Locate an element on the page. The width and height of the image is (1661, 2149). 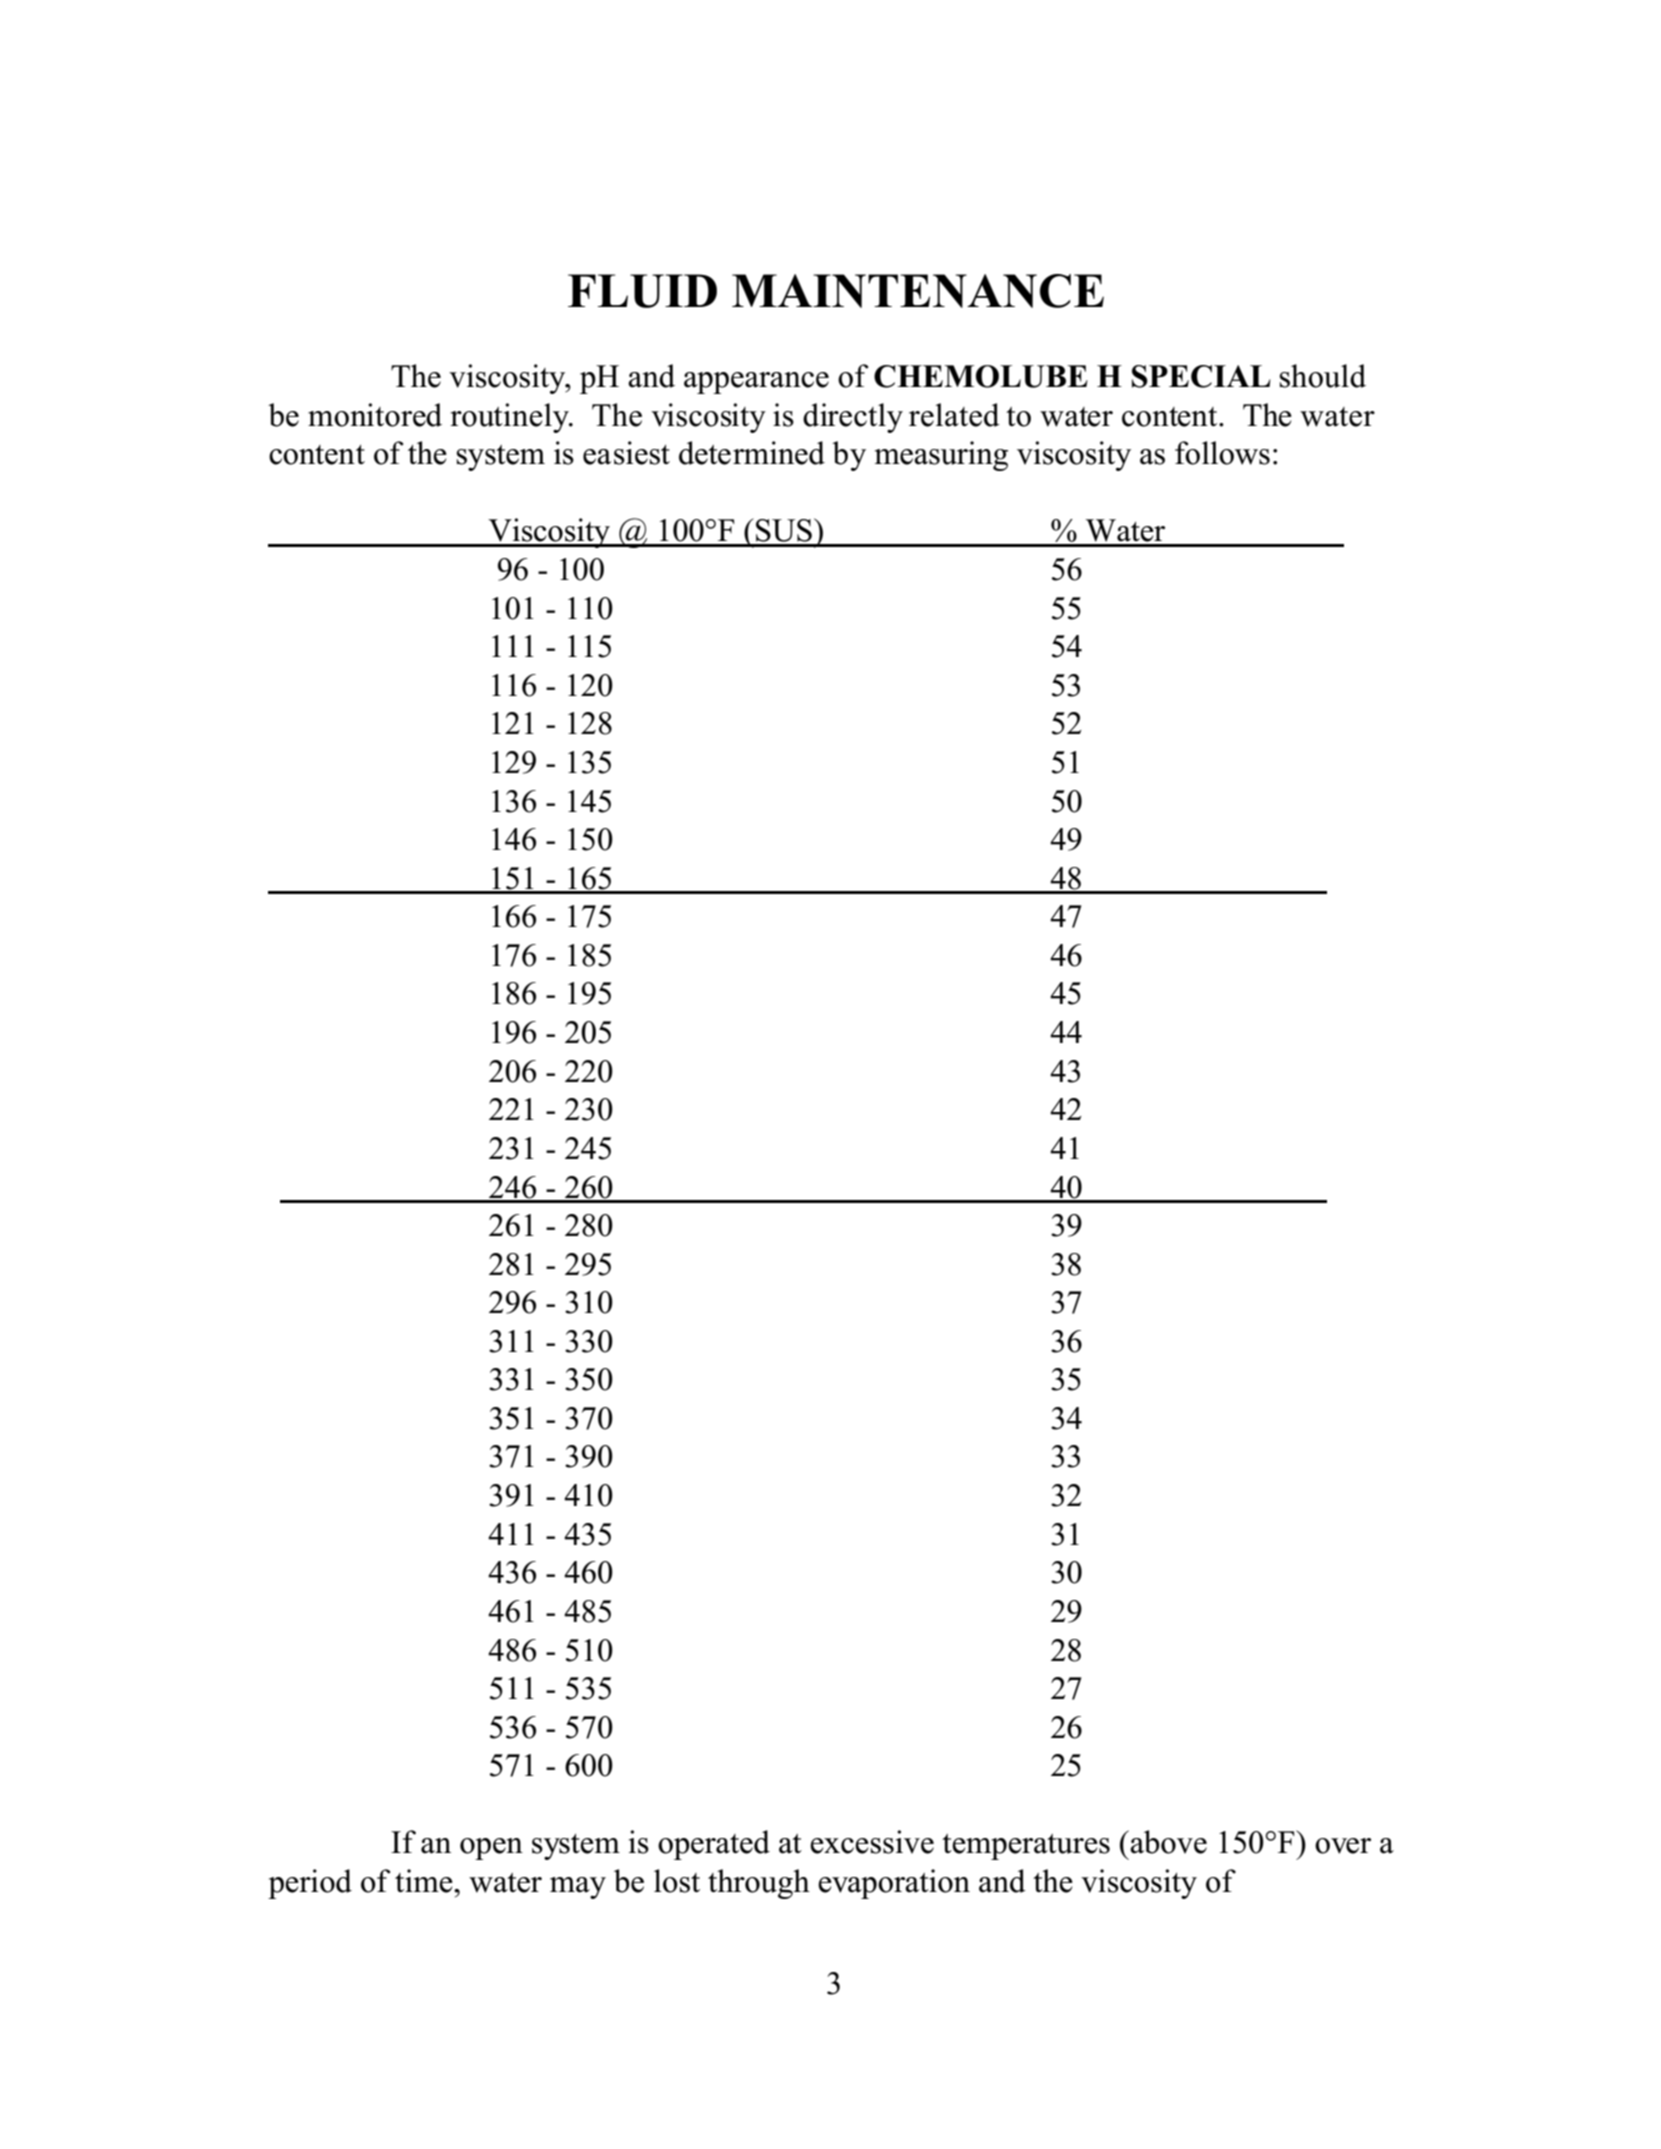
easiest is located at coordinates (626, 453).
